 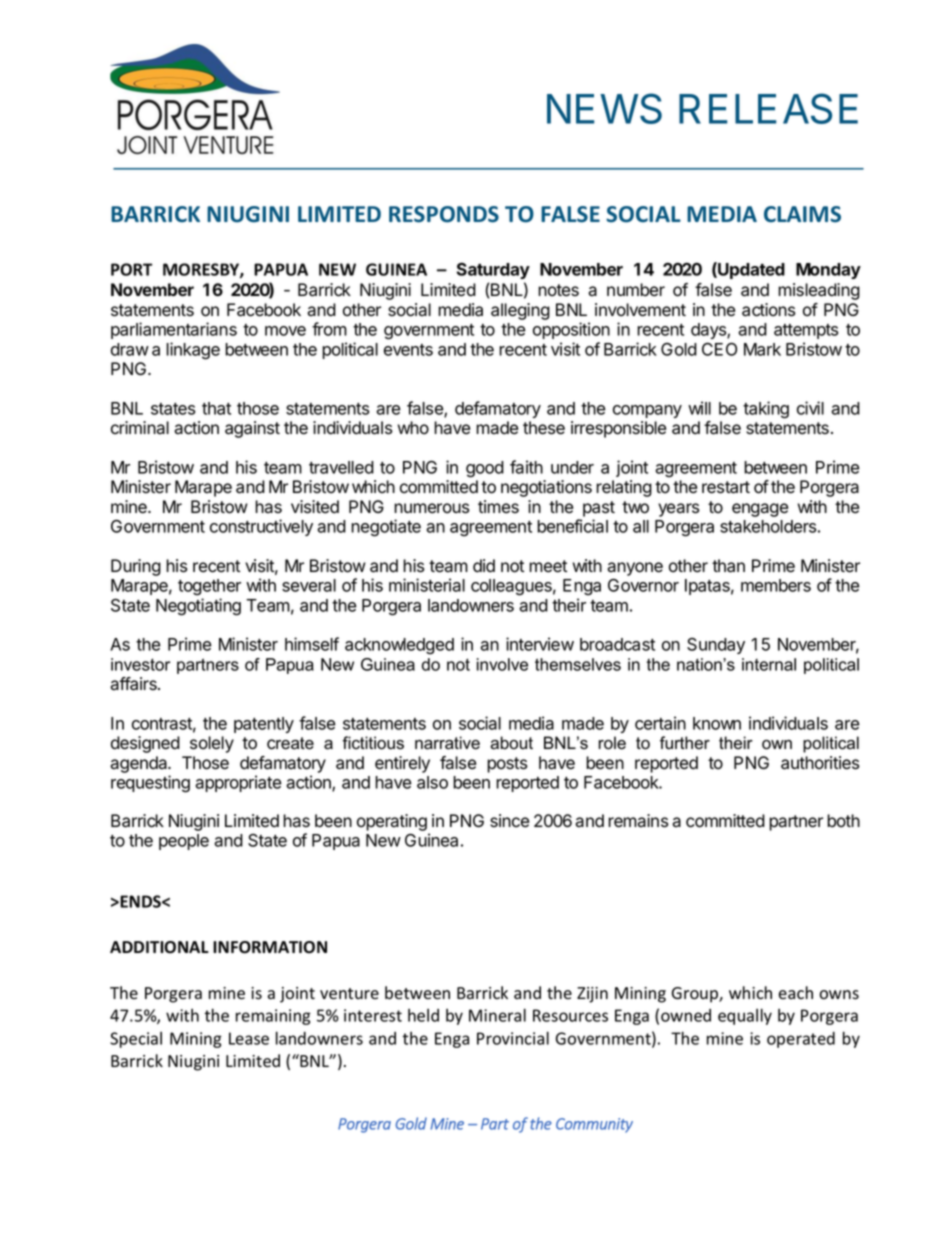 I want to click on CLAIMS, so click(x=802, y=214).
